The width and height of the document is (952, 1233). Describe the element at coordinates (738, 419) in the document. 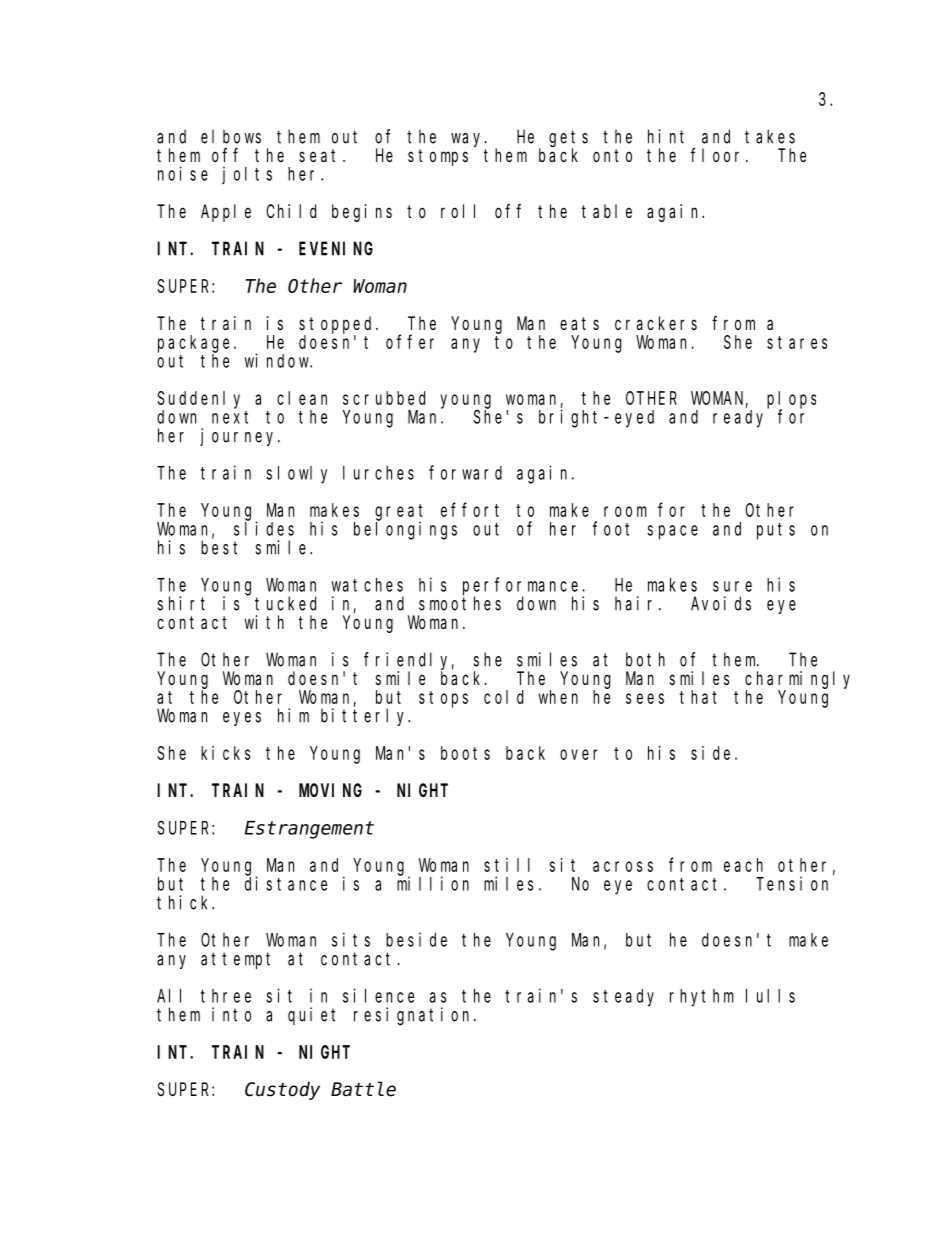

I see `ready` at that location.
